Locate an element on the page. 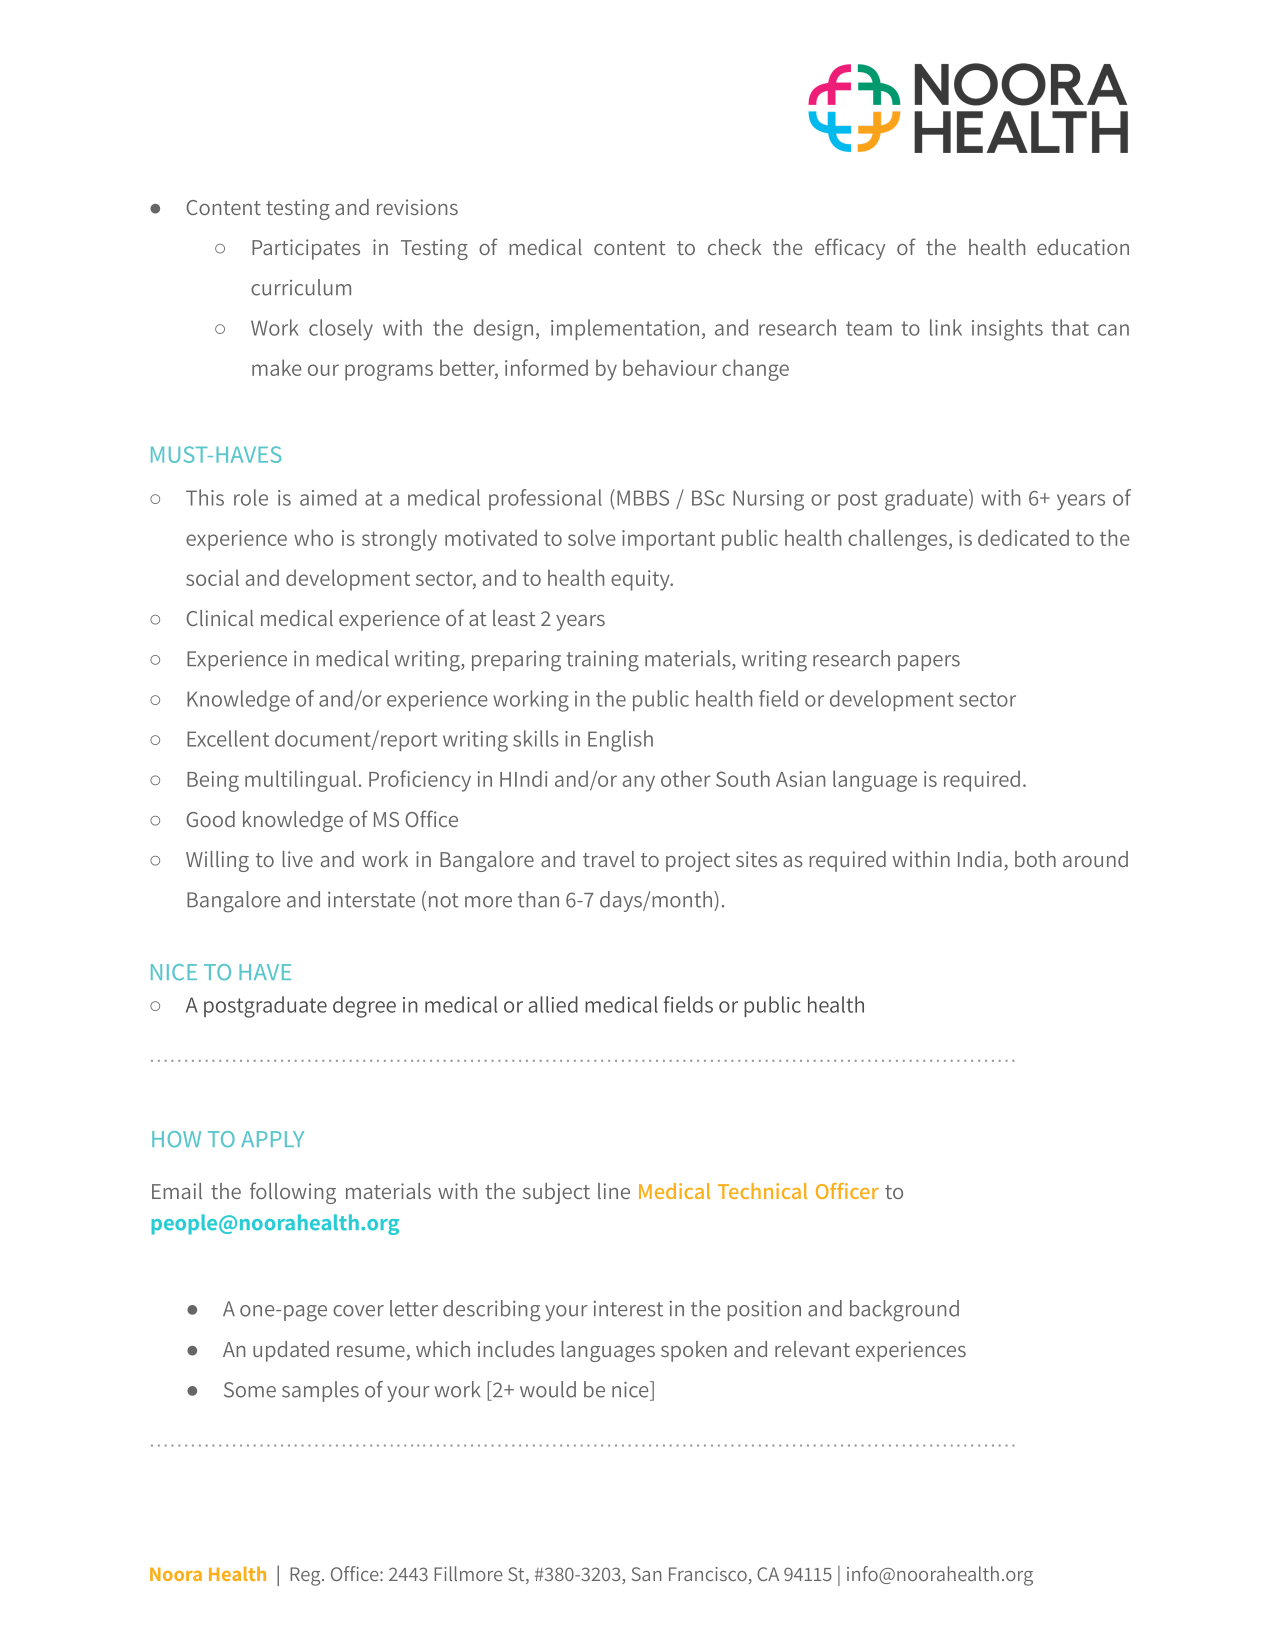  Technical is located at coordinates (762, 1191).
